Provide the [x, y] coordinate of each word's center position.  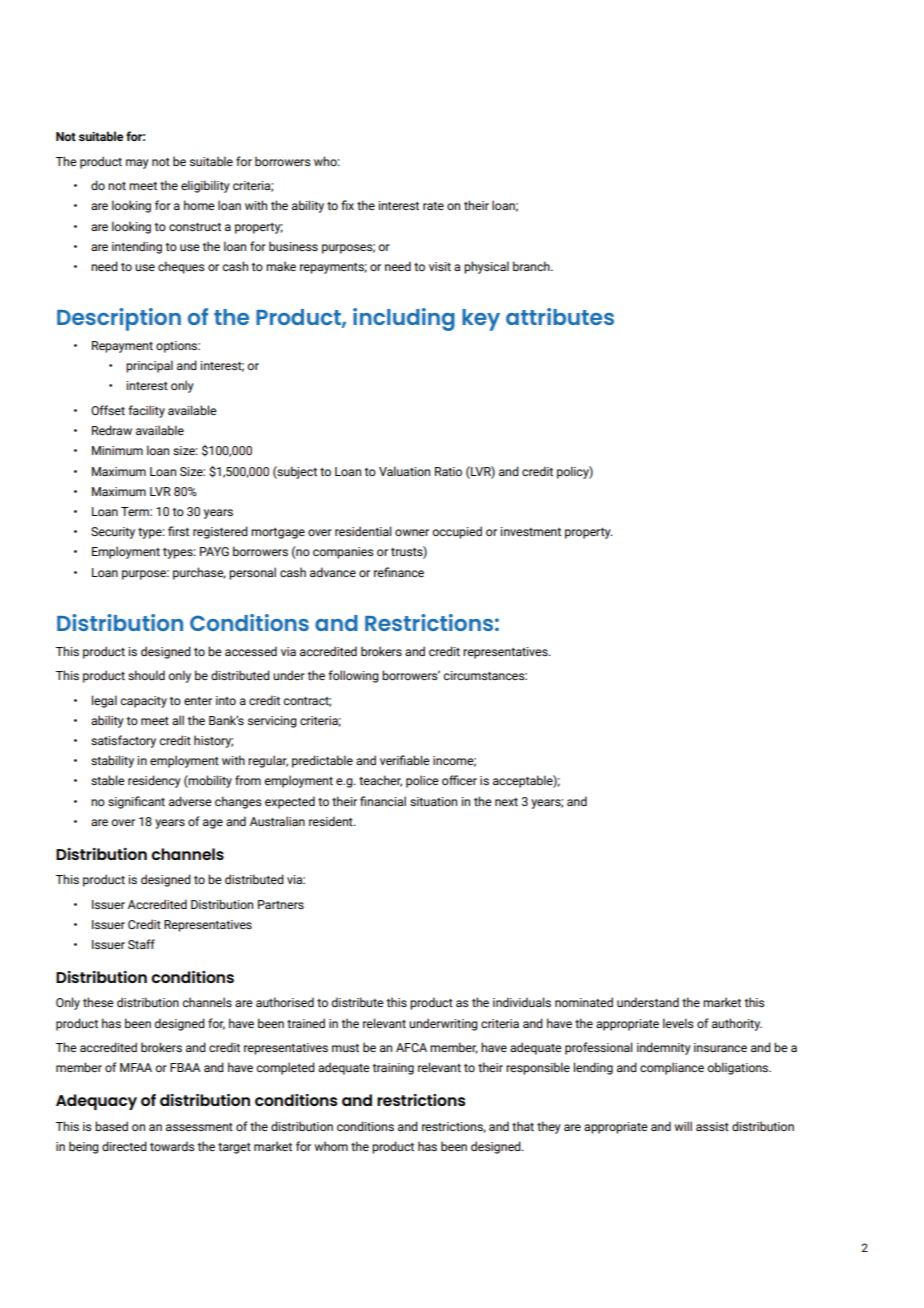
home [199, 205]
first [178, 531]
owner [412, 532]
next [506, 802]
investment [531, 531]
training [393, 1069]
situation [433, 801]
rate [433, 206]
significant [136, 802]
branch [532, 266]
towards [172, 1146]
